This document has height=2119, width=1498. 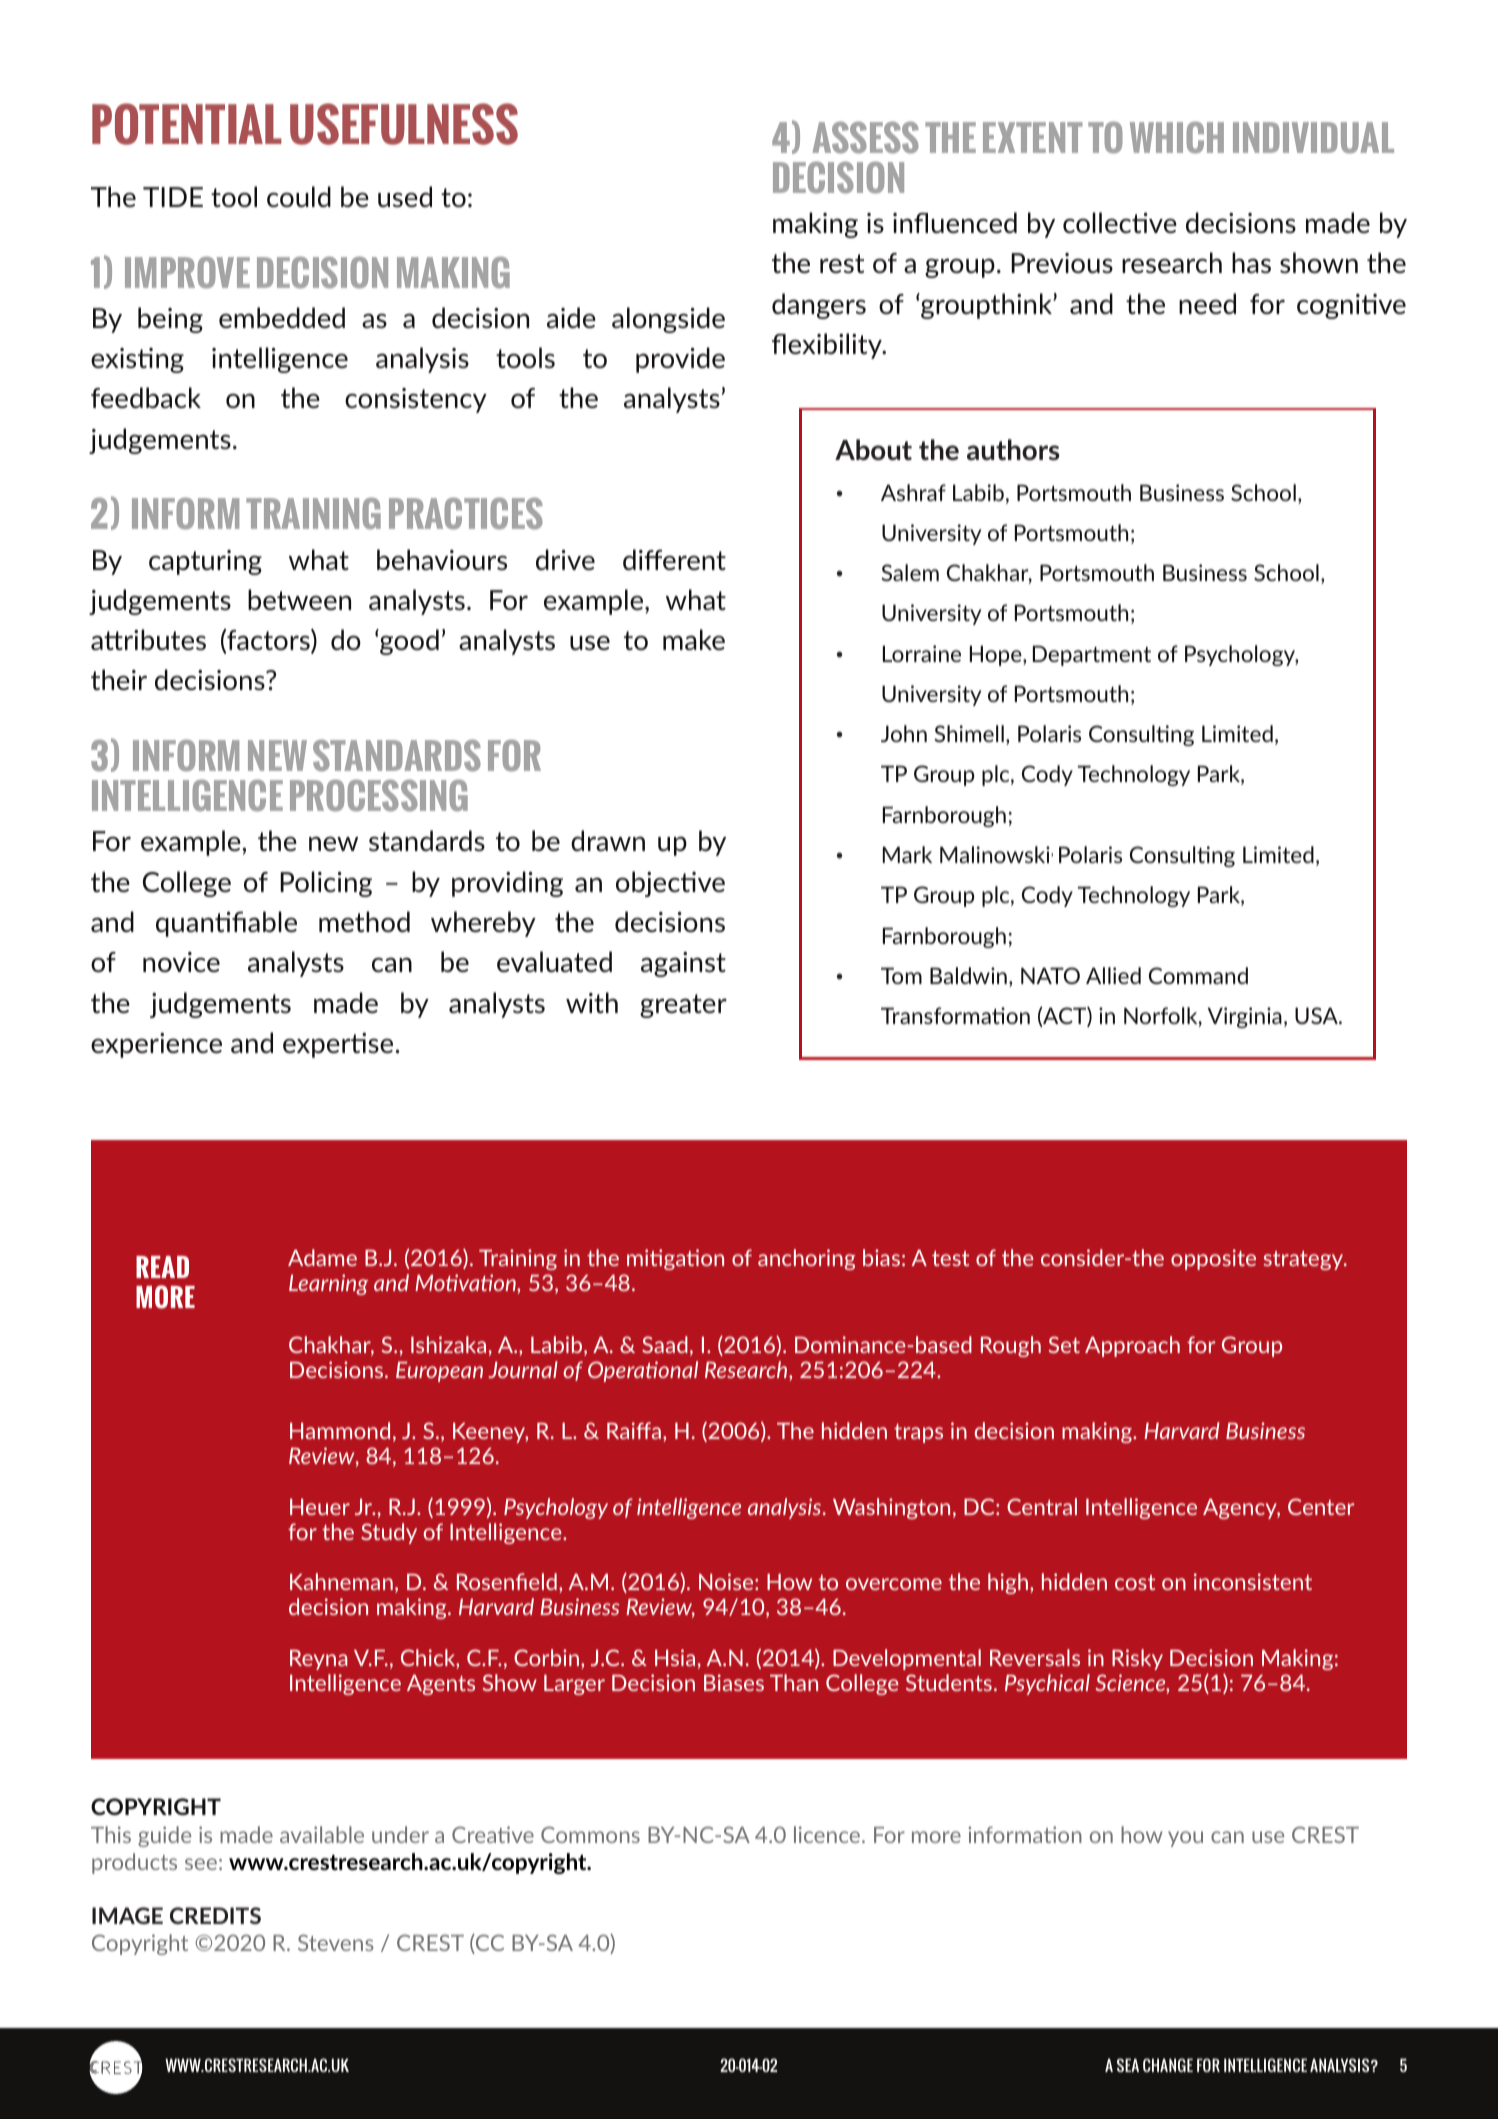 What do you see at coordinates (1177, 137) in the document?
I see `WHICH` at bounding box center [1177, 137].
